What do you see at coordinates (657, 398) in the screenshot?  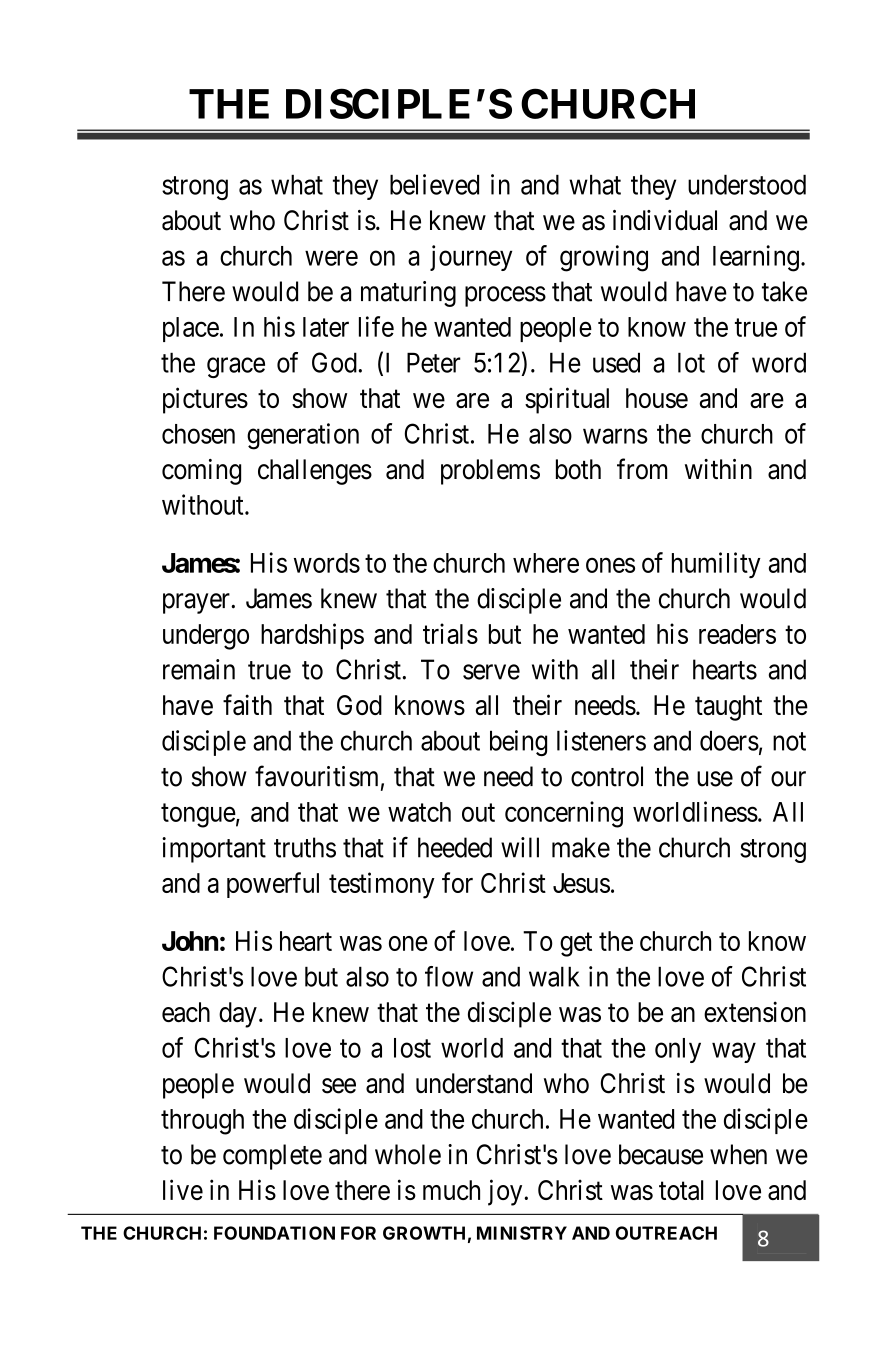 I see `house` at bounding box center [657, 398].
